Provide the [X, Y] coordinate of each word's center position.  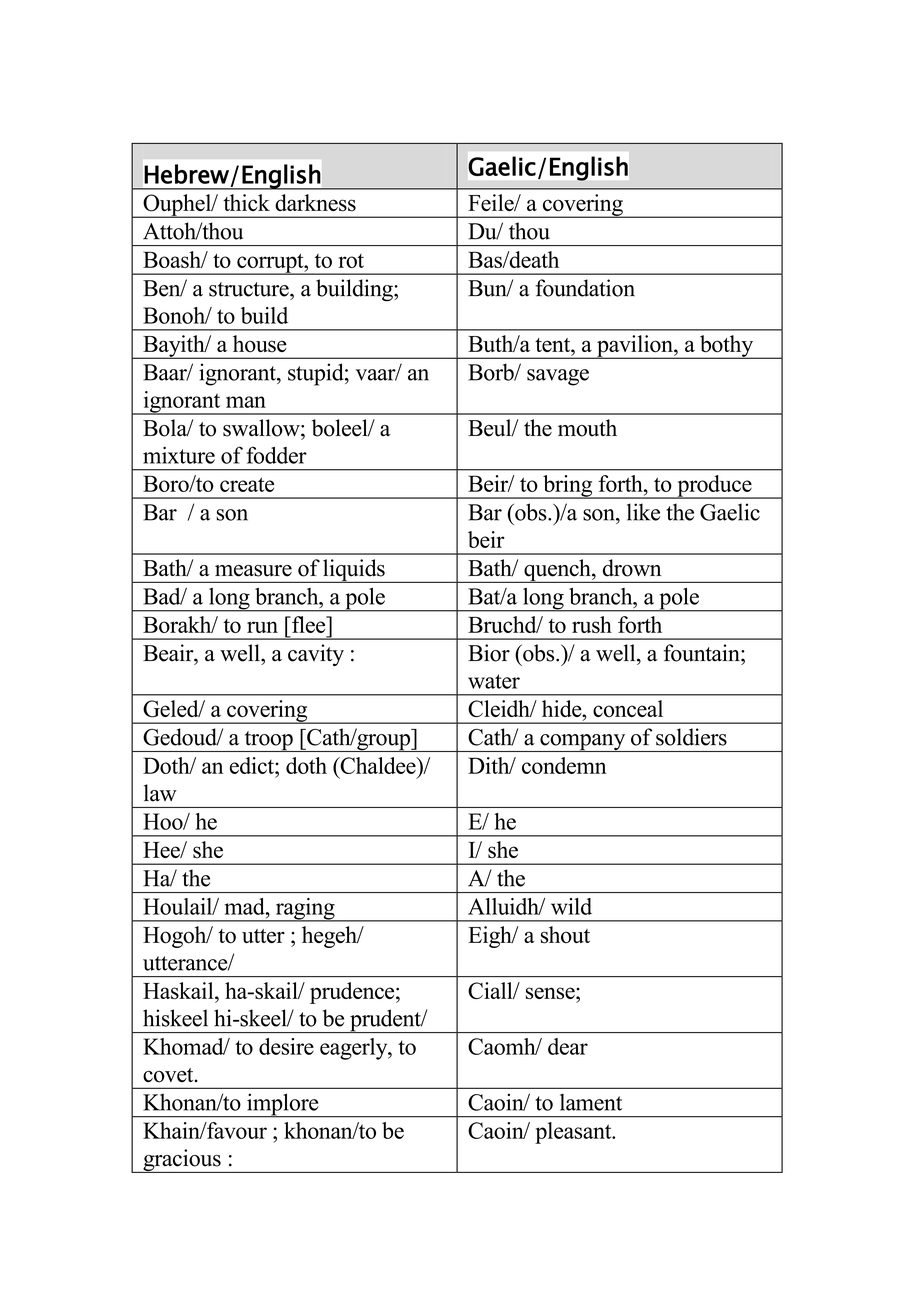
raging [305, 910]
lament [591, 1102]
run [262, 627]
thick [246, 202]
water [494, 681]
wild [571, 906]
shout [565, 935]
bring [568, 487]
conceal [628, 708]
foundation [585, 288]
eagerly [355, 1049]
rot [351, 261]
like [643, 512]
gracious [182, 1161]
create [247, 484]
